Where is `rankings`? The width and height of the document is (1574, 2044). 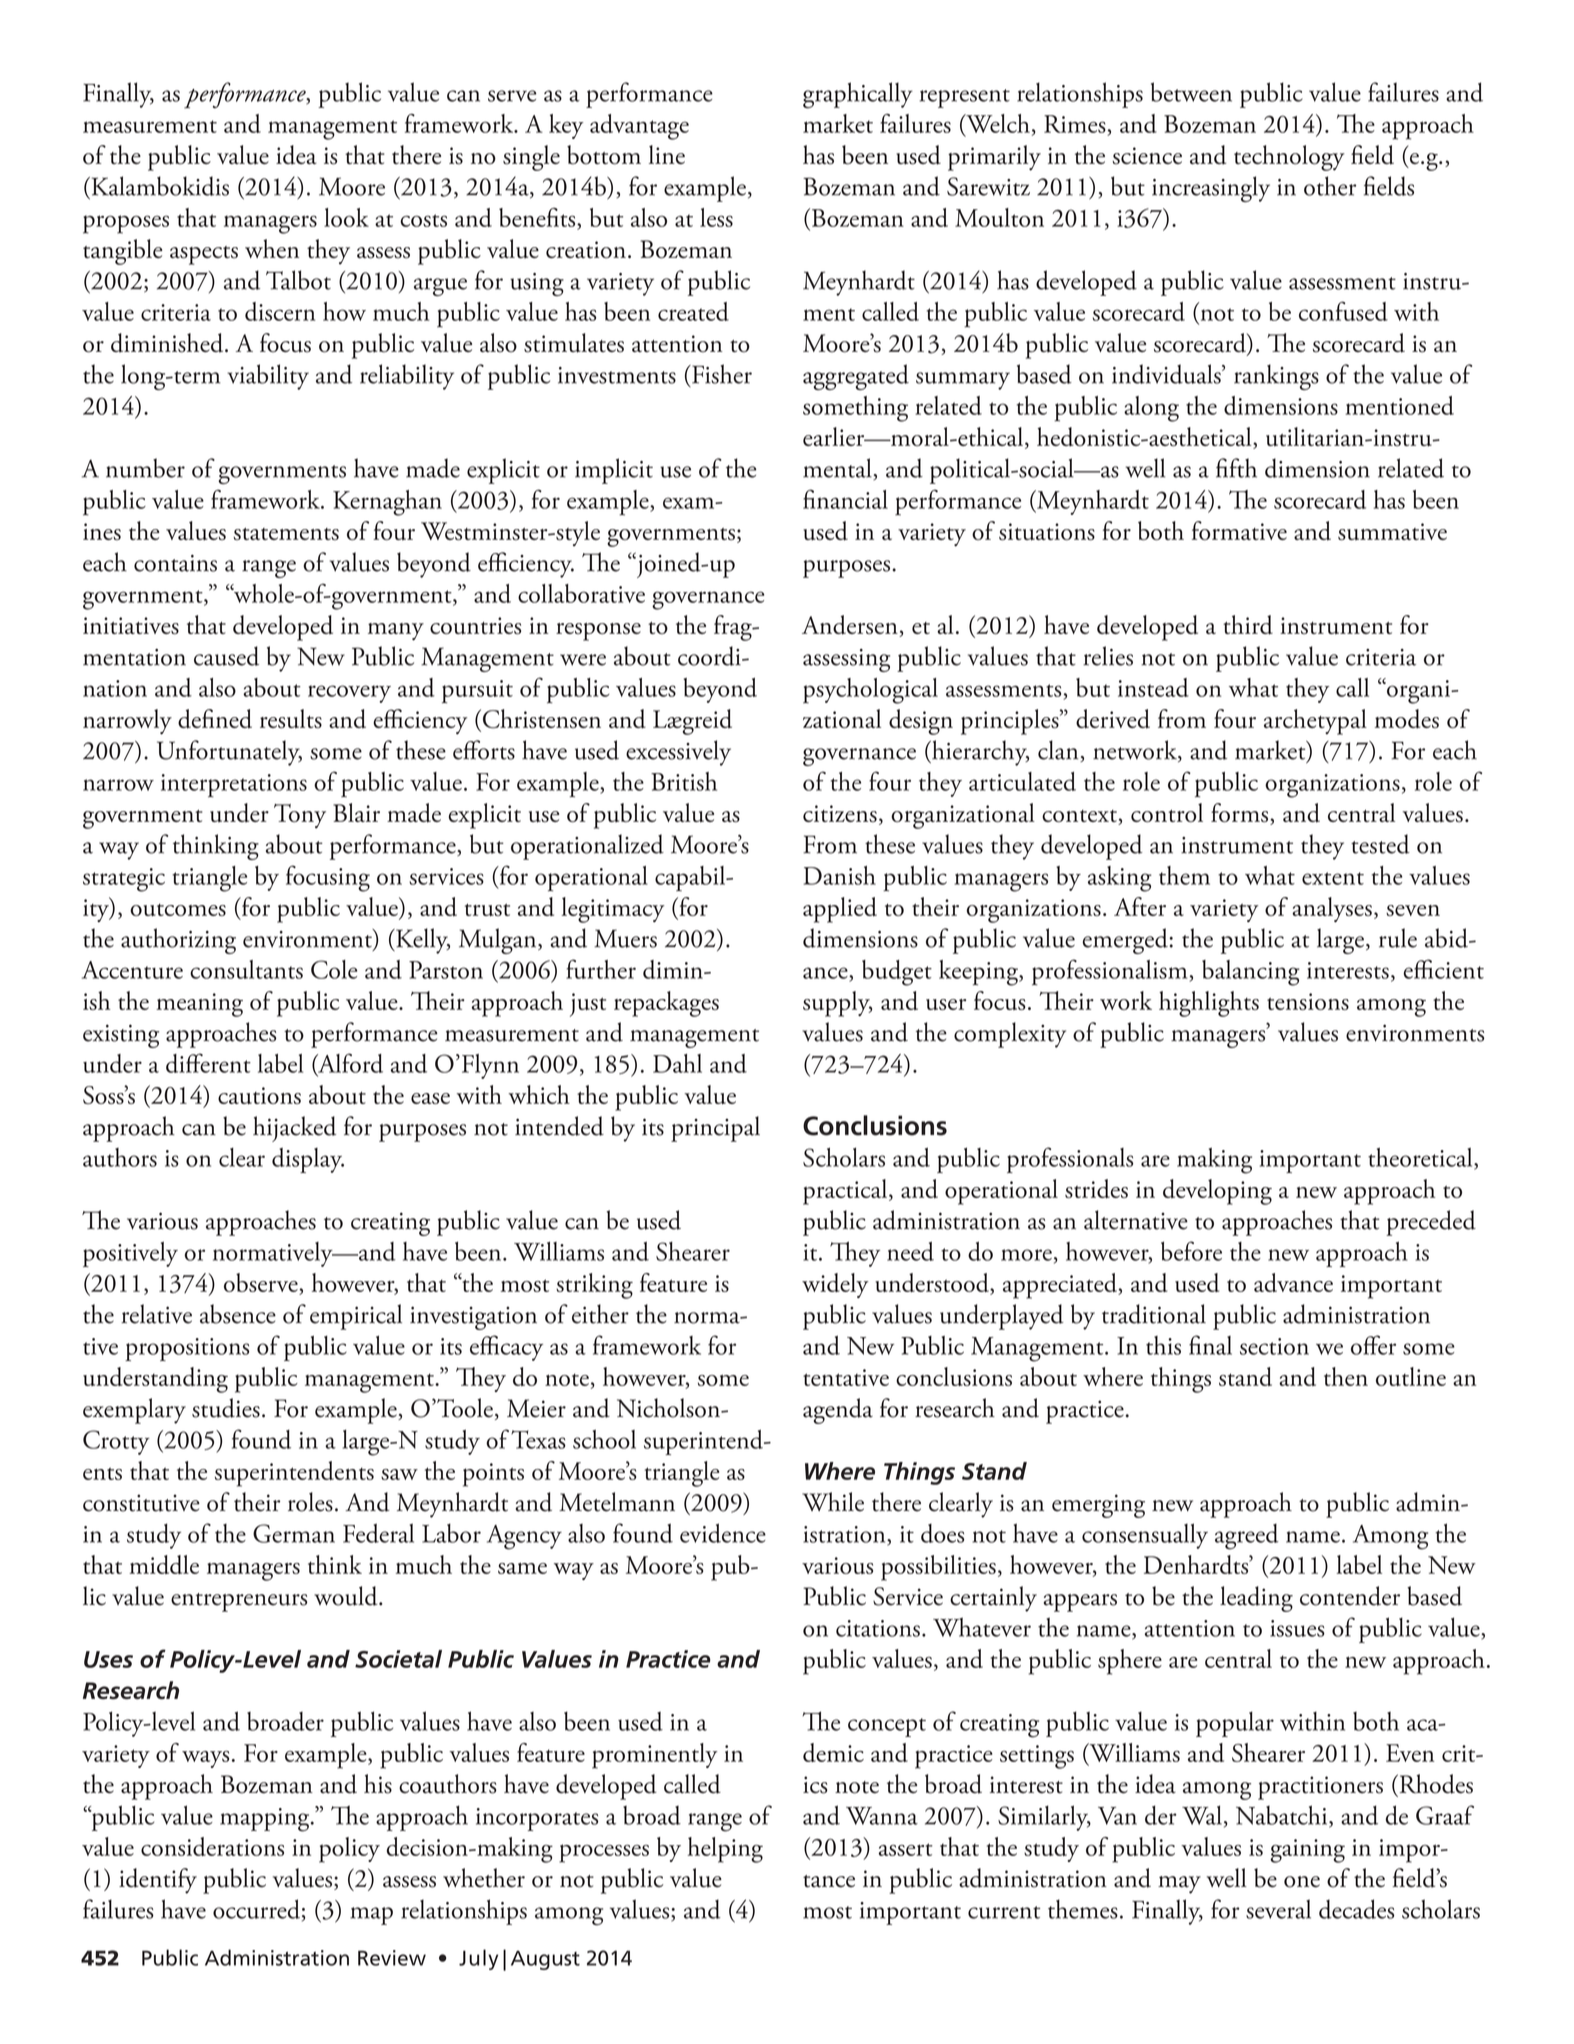 rankings is located at coordinates (1276, 377).
